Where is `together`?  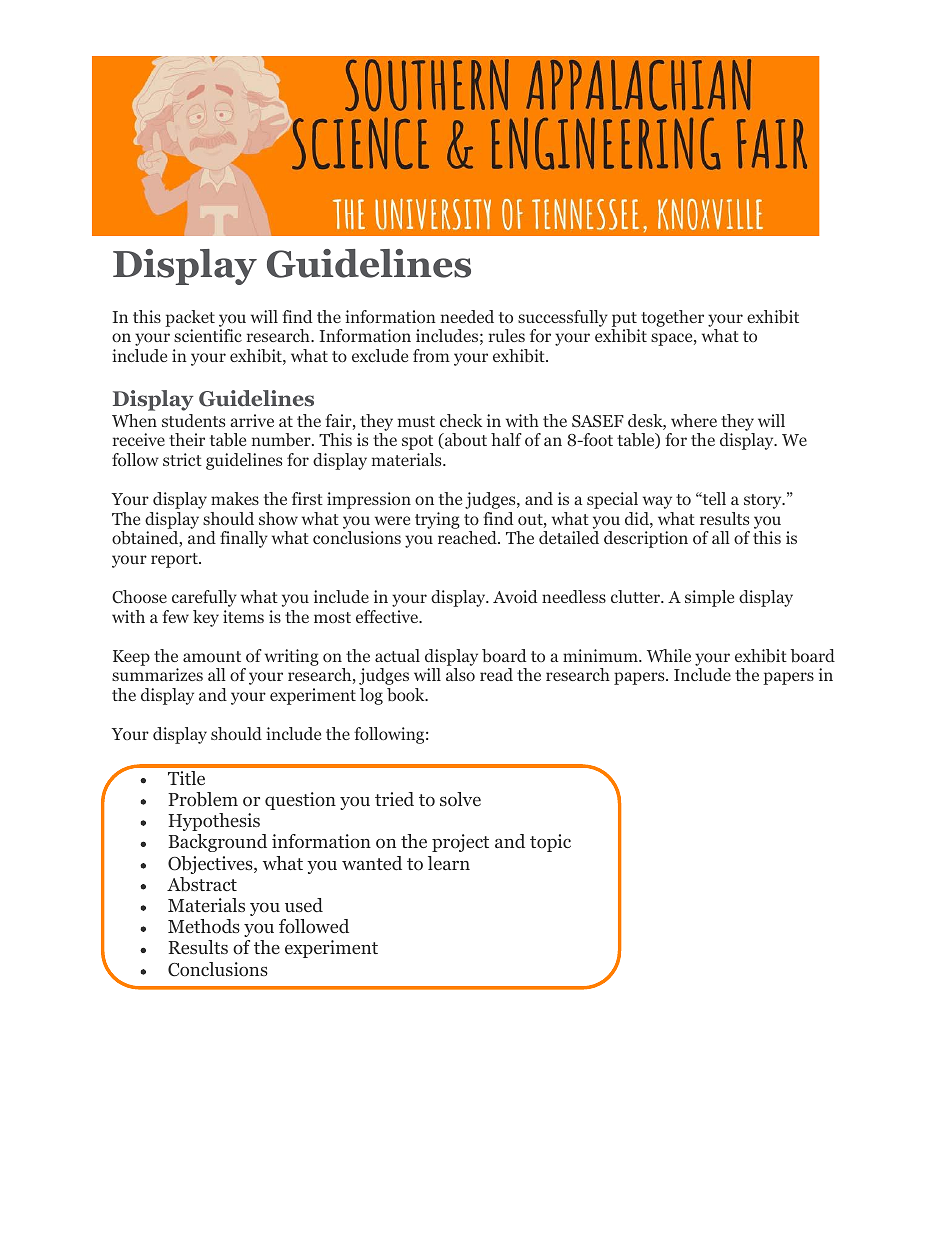 together is located at coordinates (672, 318).
